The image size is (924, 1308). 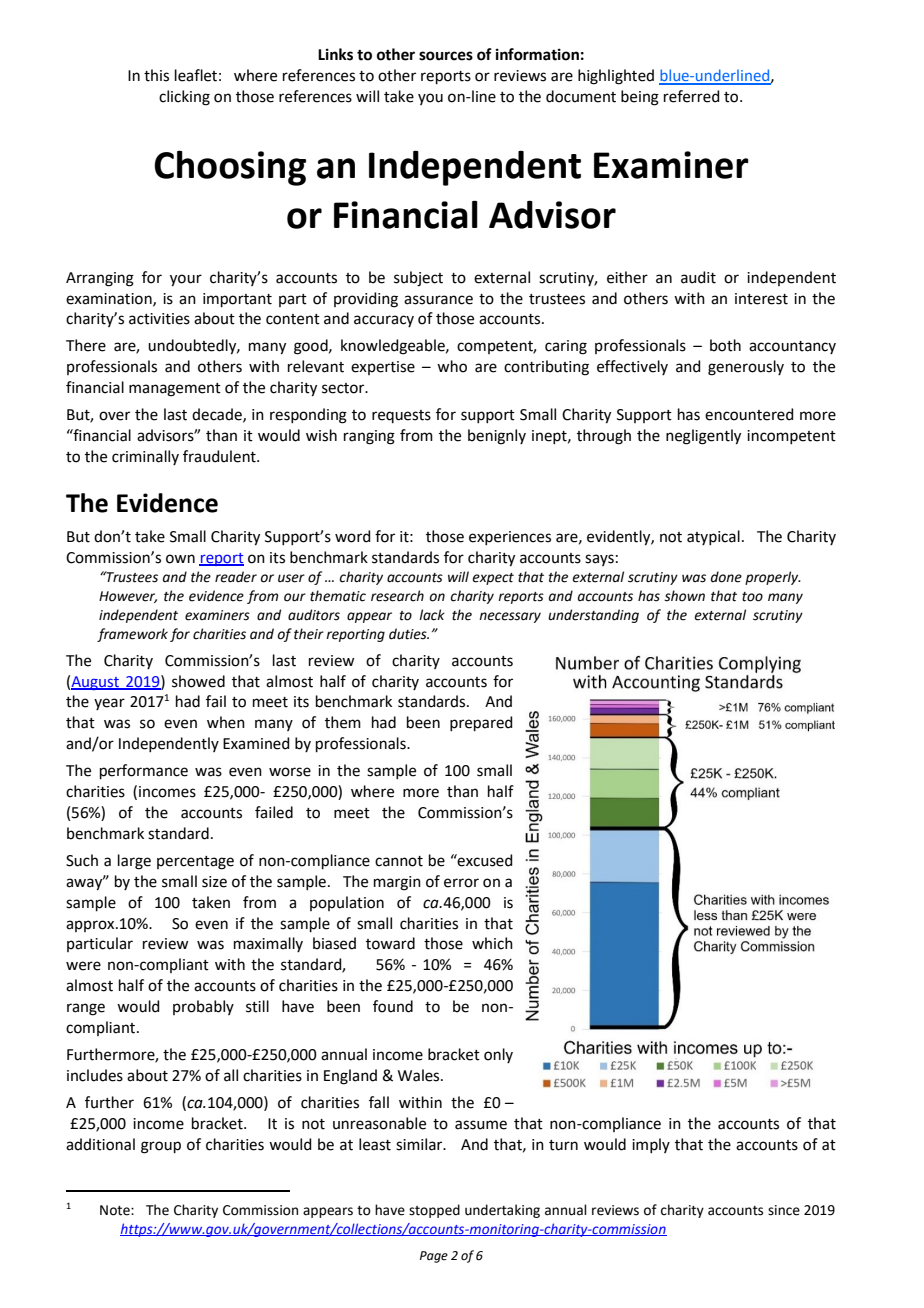 What do you see at coordinates (684, 596) in the screenshot?
I see `shown` at bounding box center [684, 596].
